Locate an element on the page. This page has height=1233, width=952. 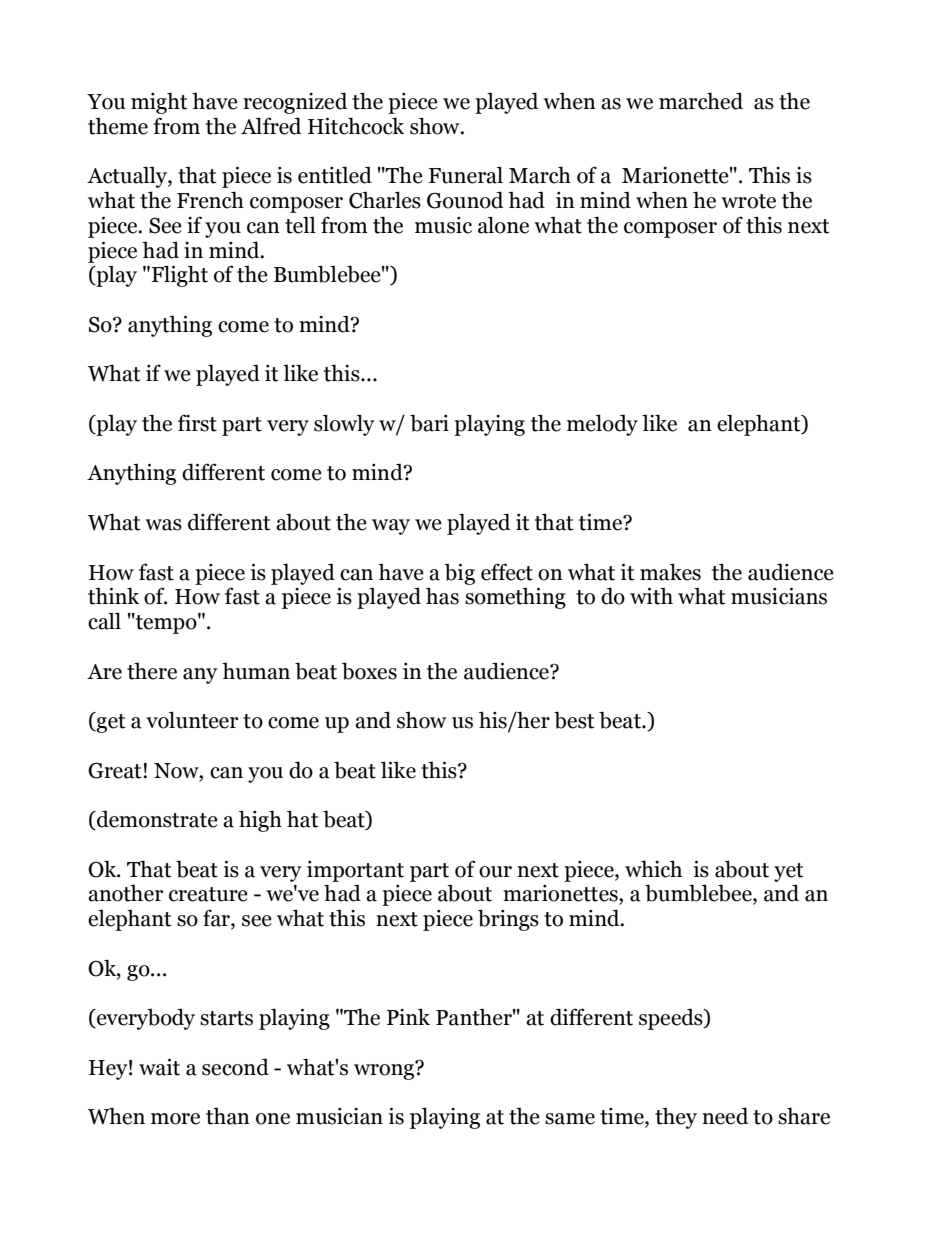
bari is located at coordinates (429, 423).
